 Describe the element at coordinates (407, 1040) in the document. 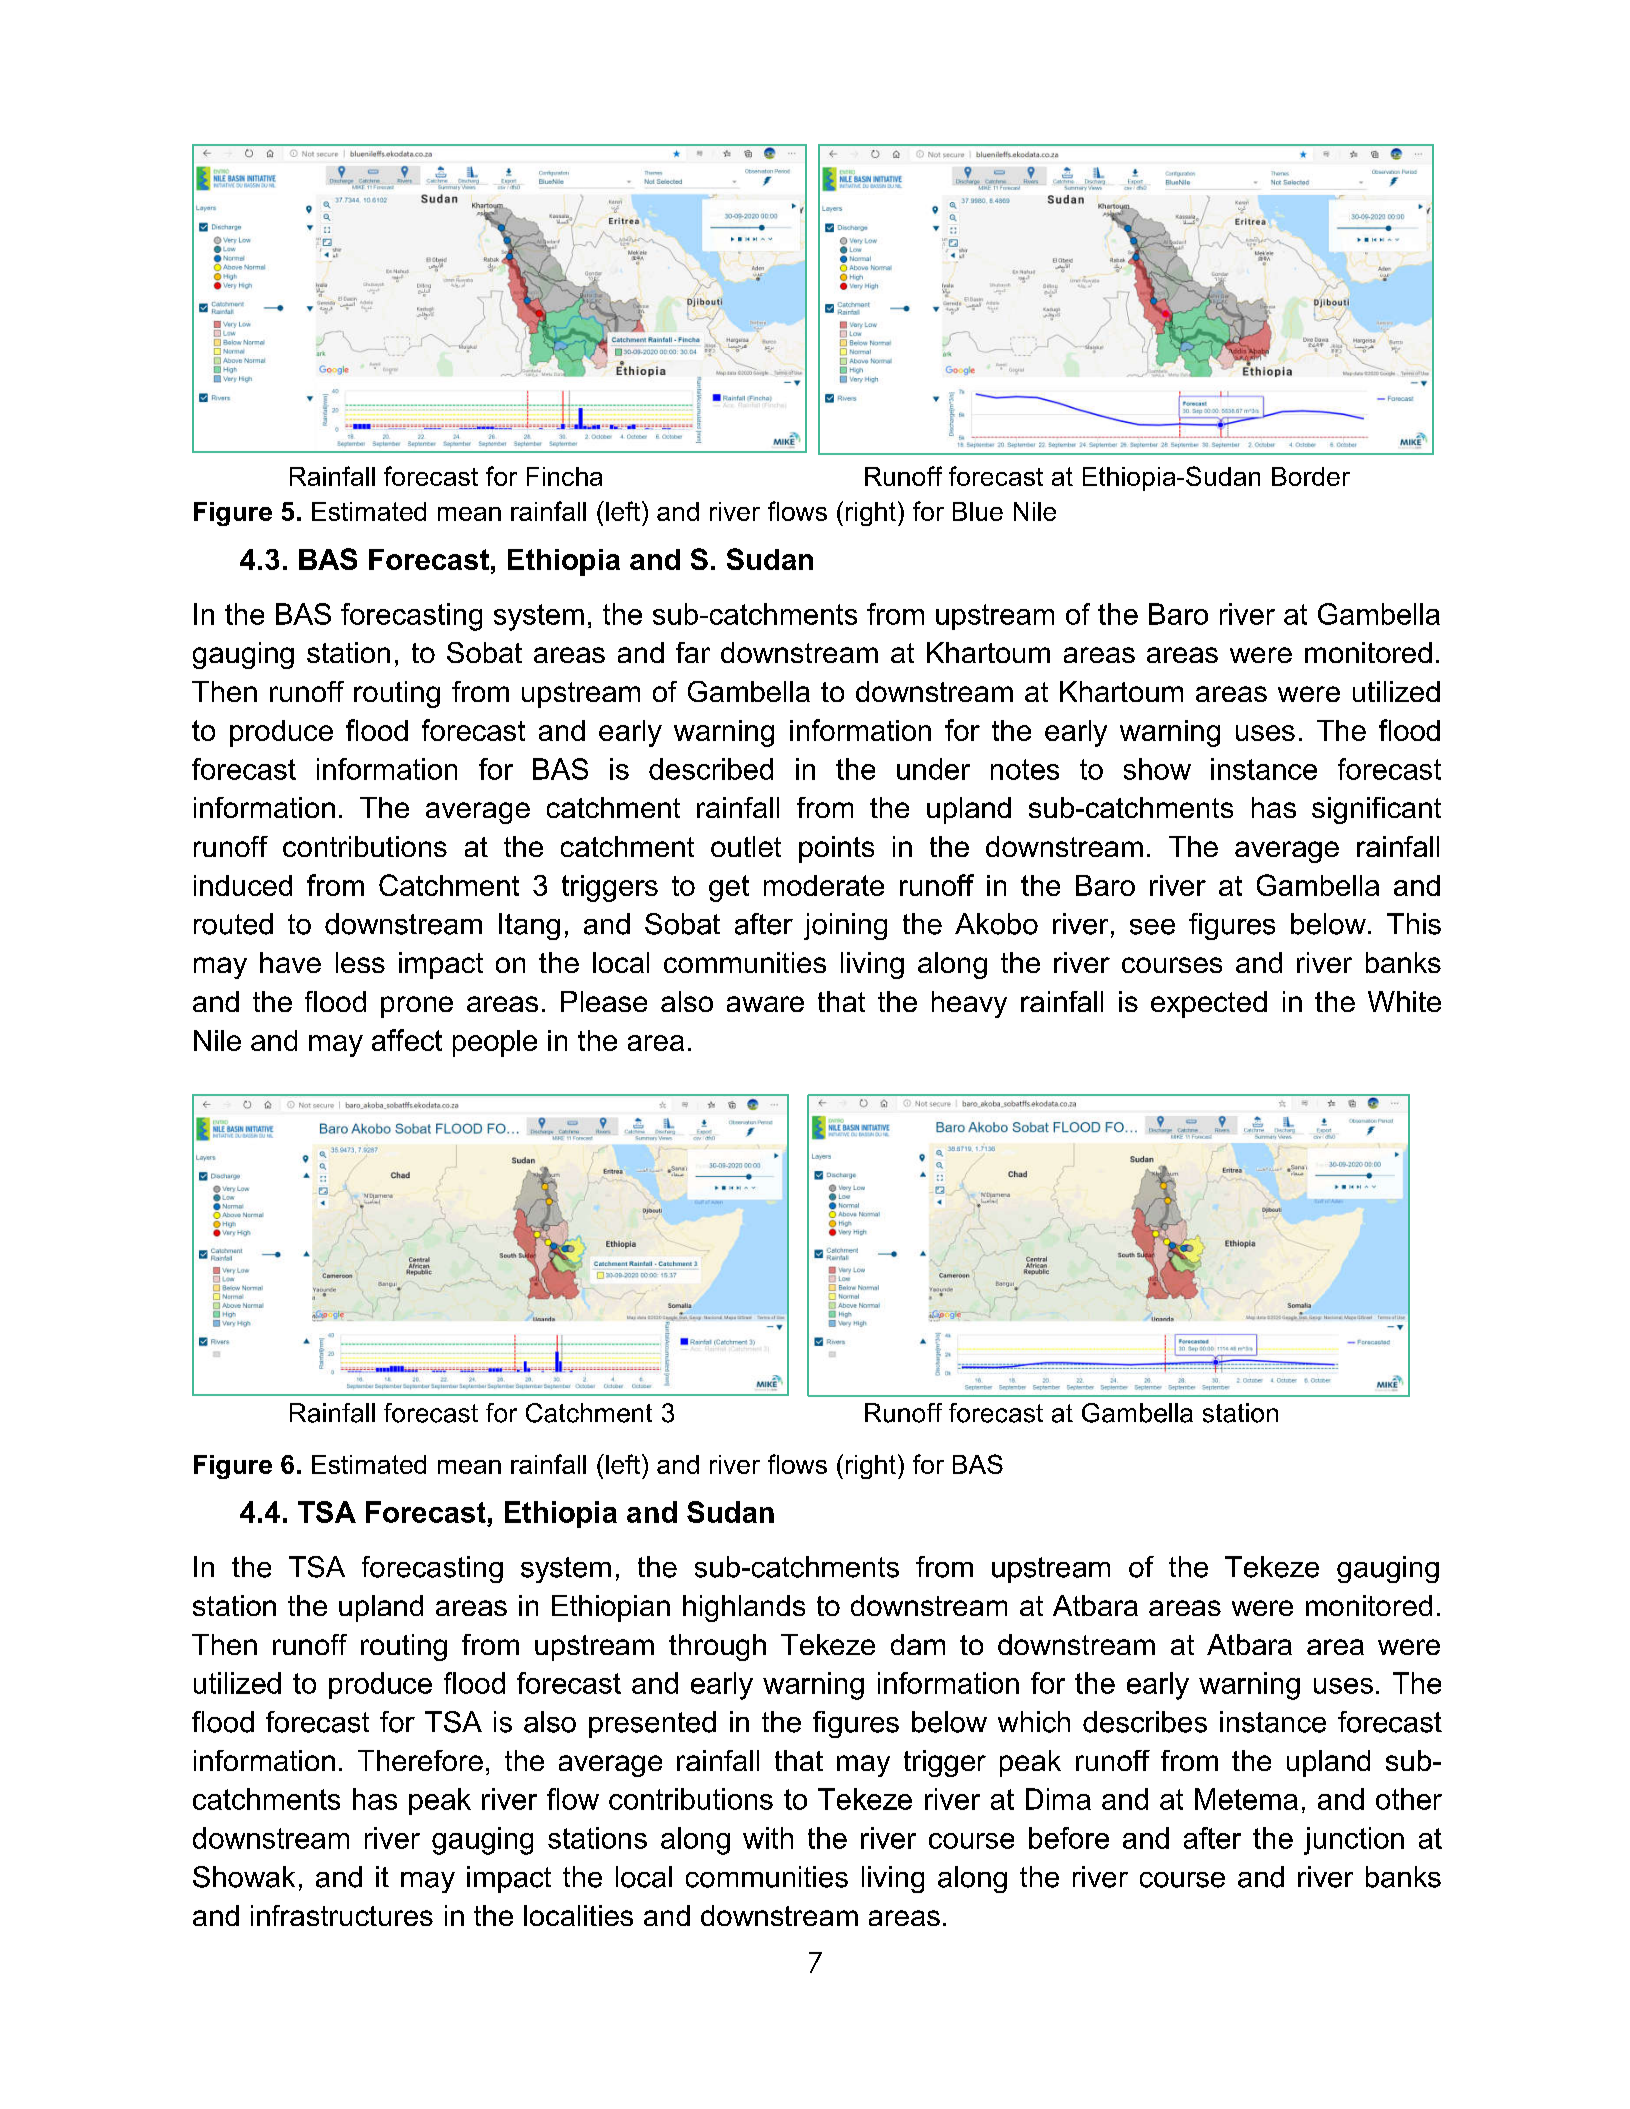

I see `affect` at that location.
